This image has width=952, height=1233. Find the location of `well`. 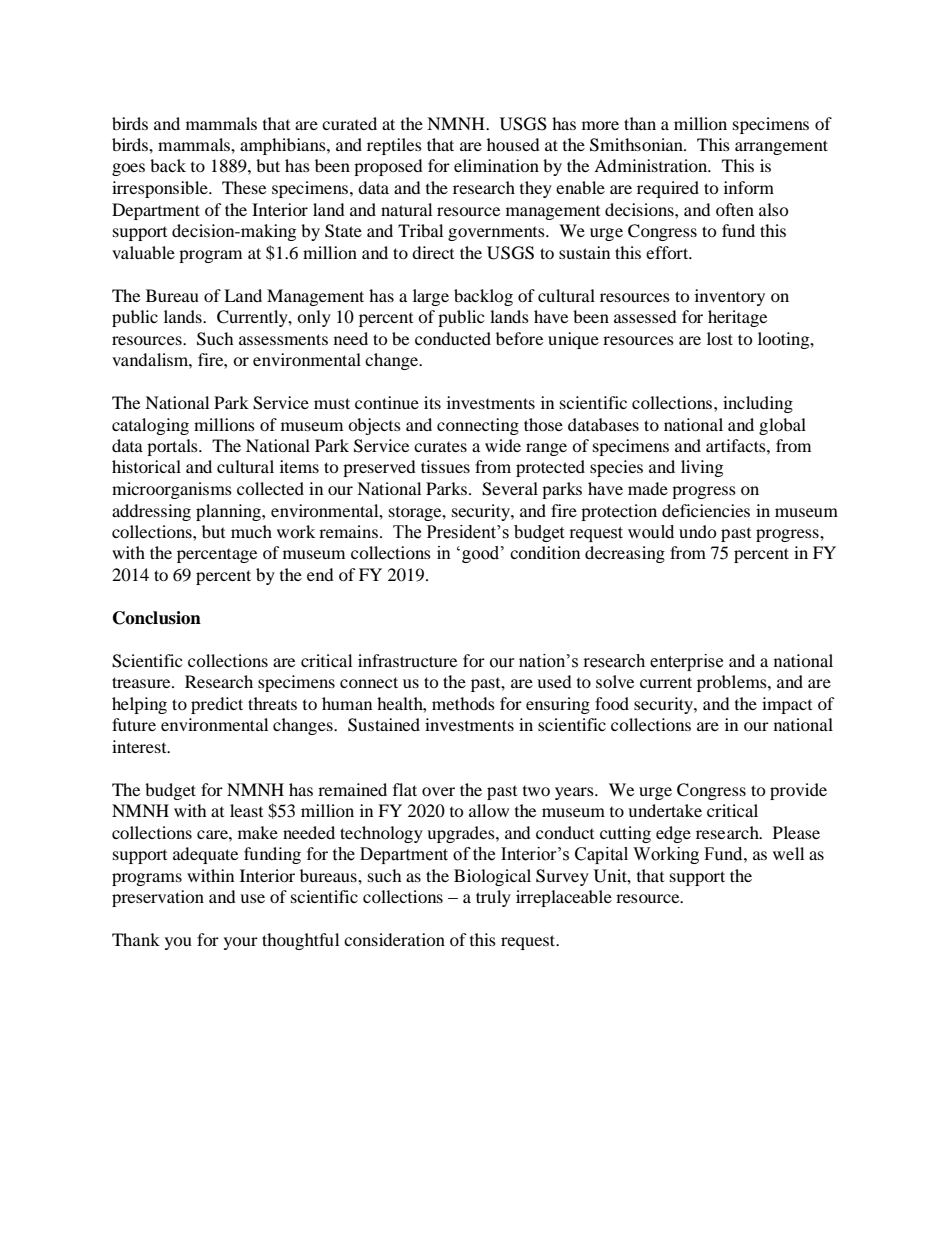

well is located at coordinates (788, 853).
